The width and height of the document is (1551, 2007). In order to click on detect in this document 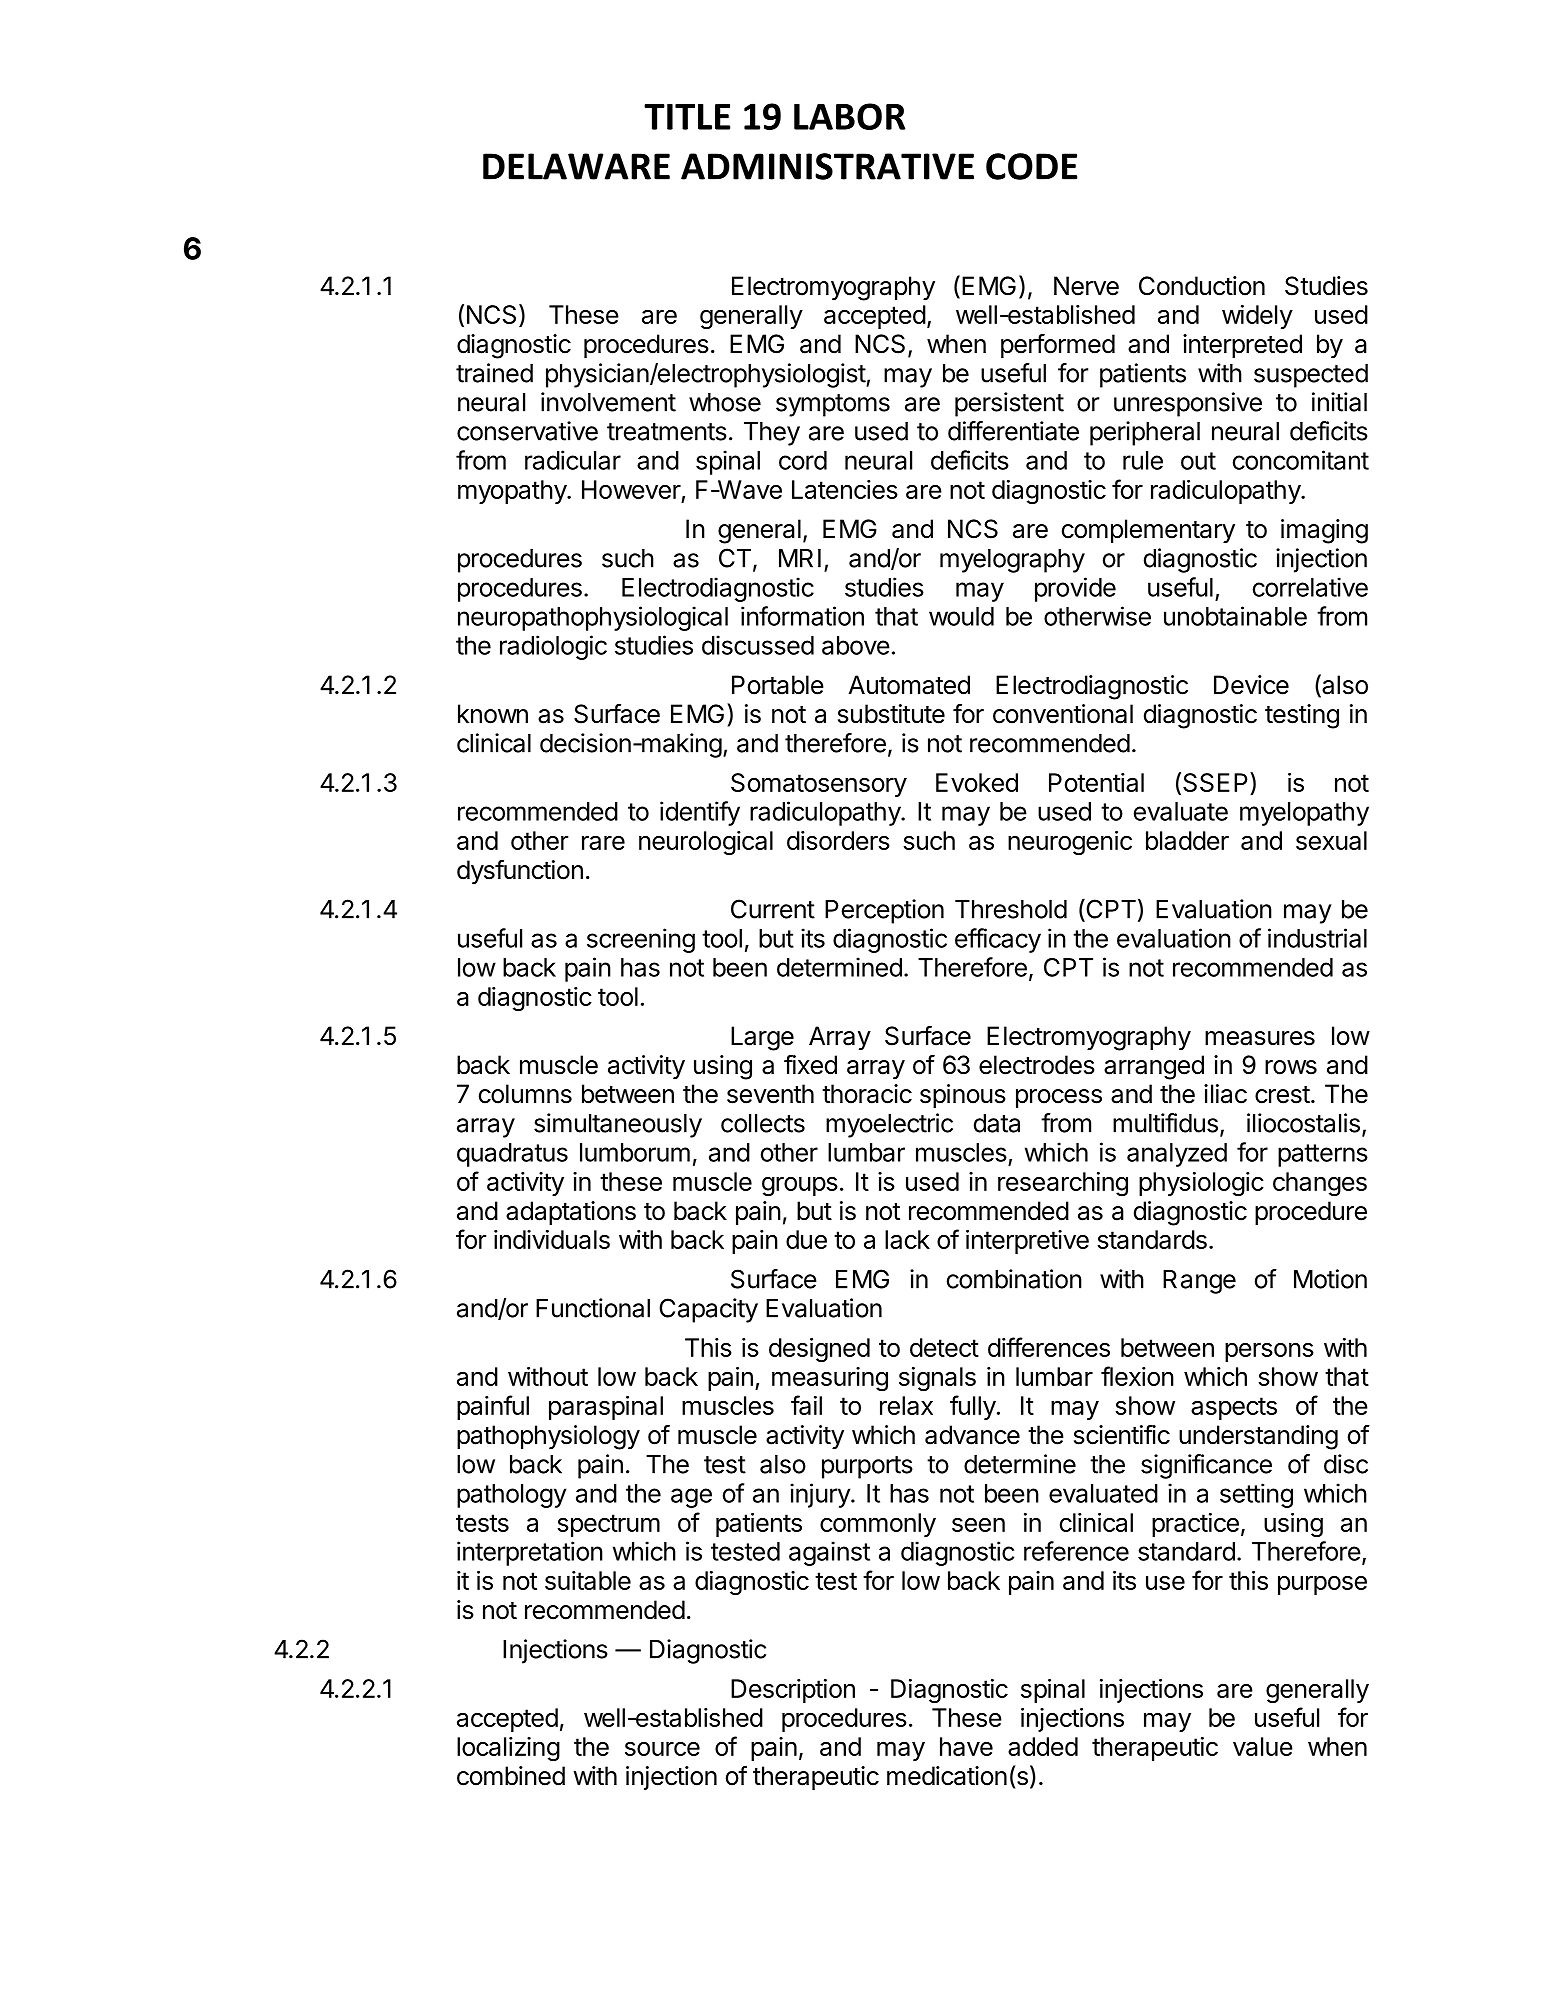, I will do `click(944, 1347)`.
